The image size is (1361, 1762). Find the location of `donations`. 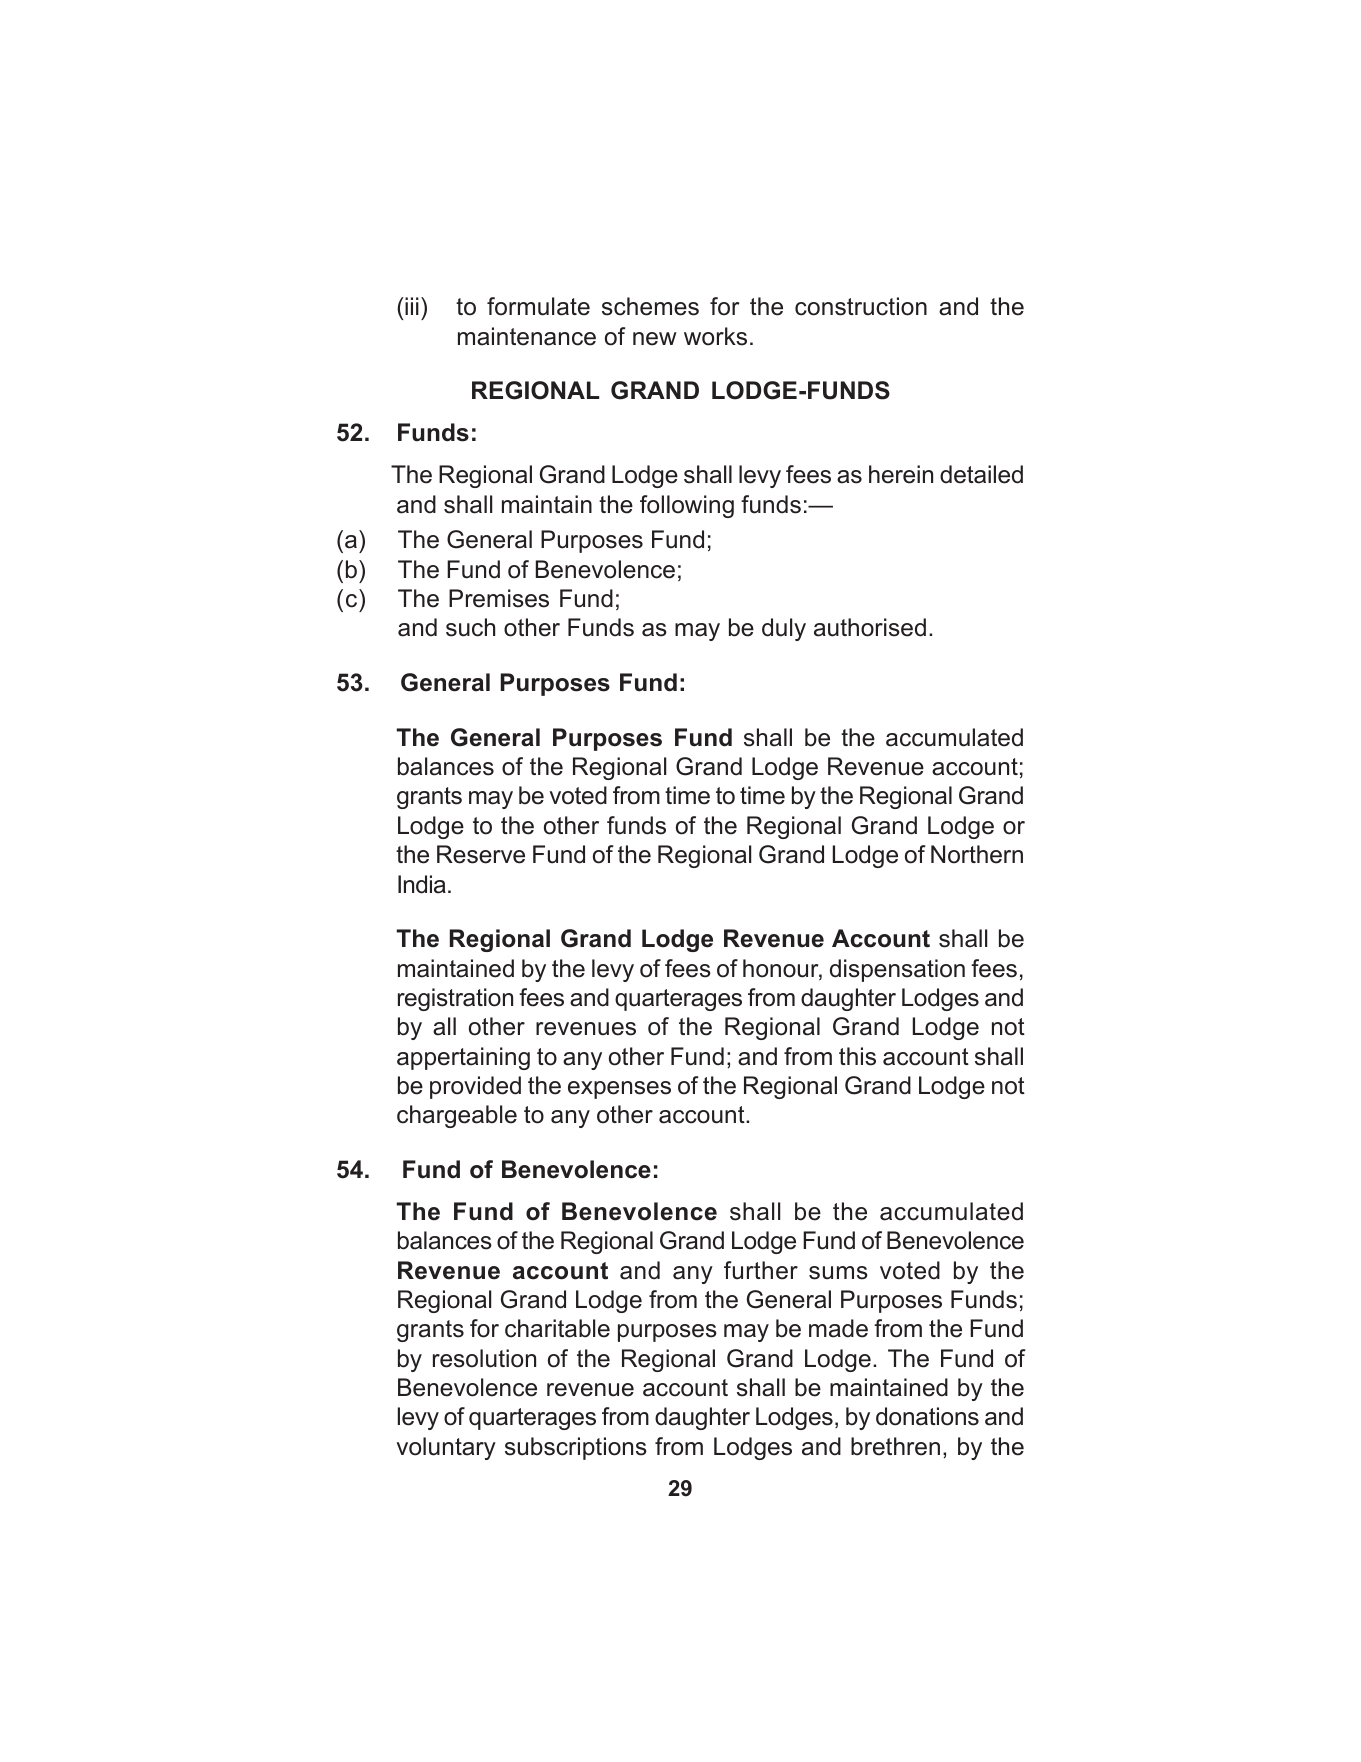

donations is located at coordinates (927, 1416).
